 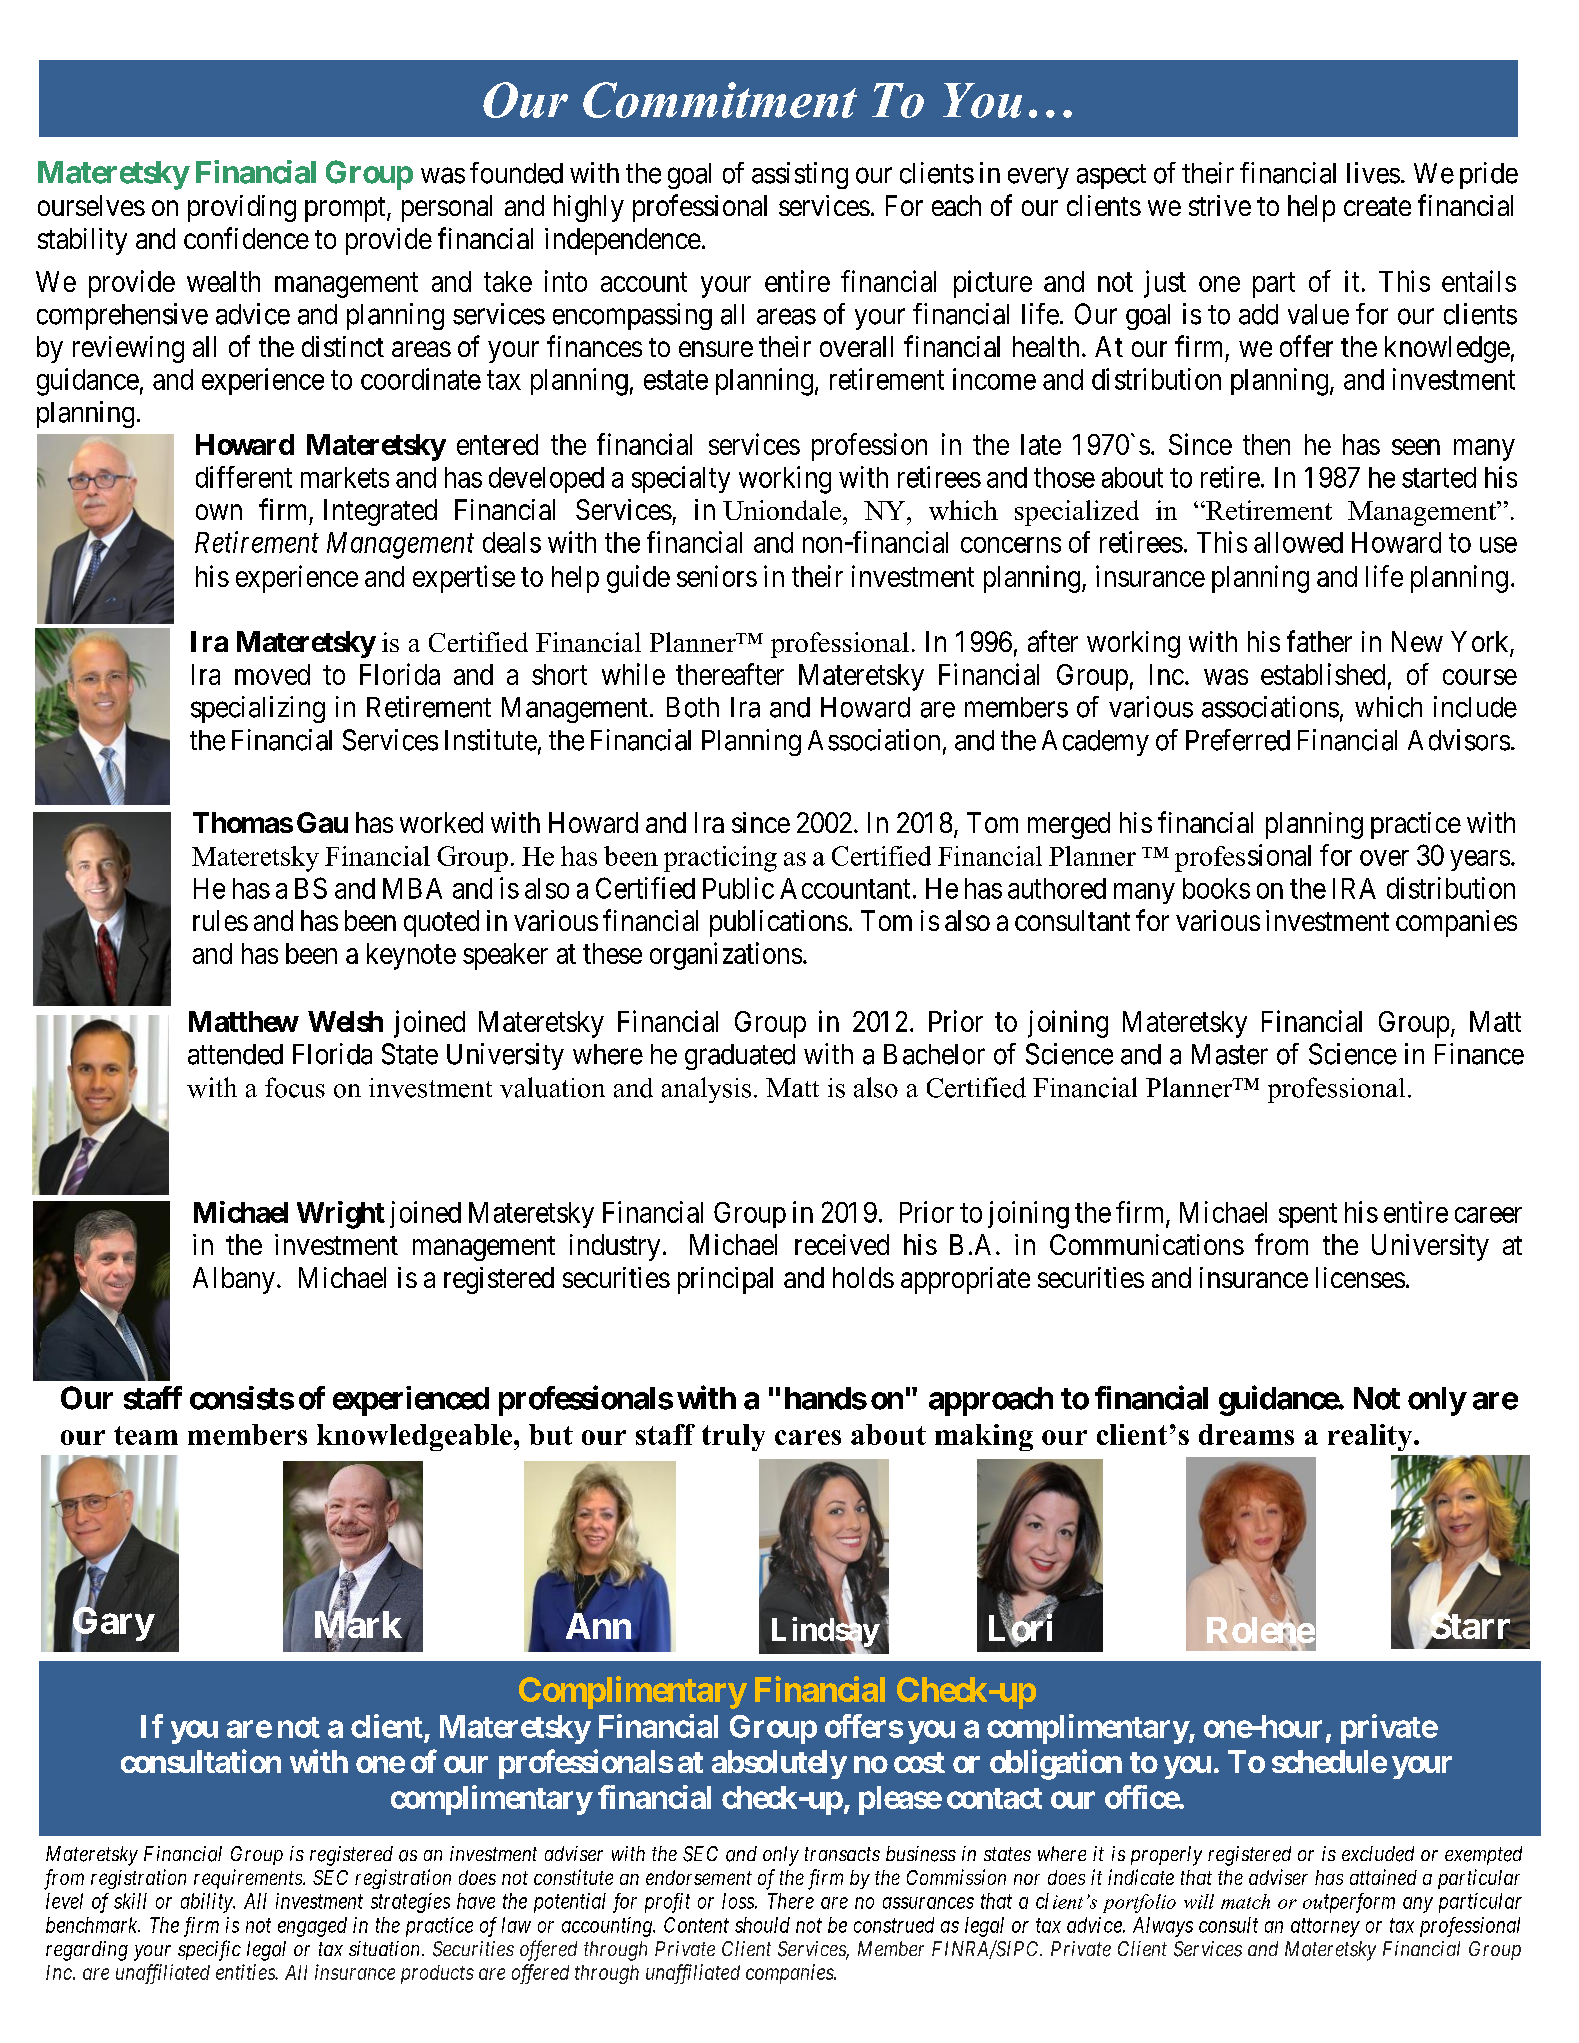 I want to click on attorney, so click(x=1325, y=1928).
